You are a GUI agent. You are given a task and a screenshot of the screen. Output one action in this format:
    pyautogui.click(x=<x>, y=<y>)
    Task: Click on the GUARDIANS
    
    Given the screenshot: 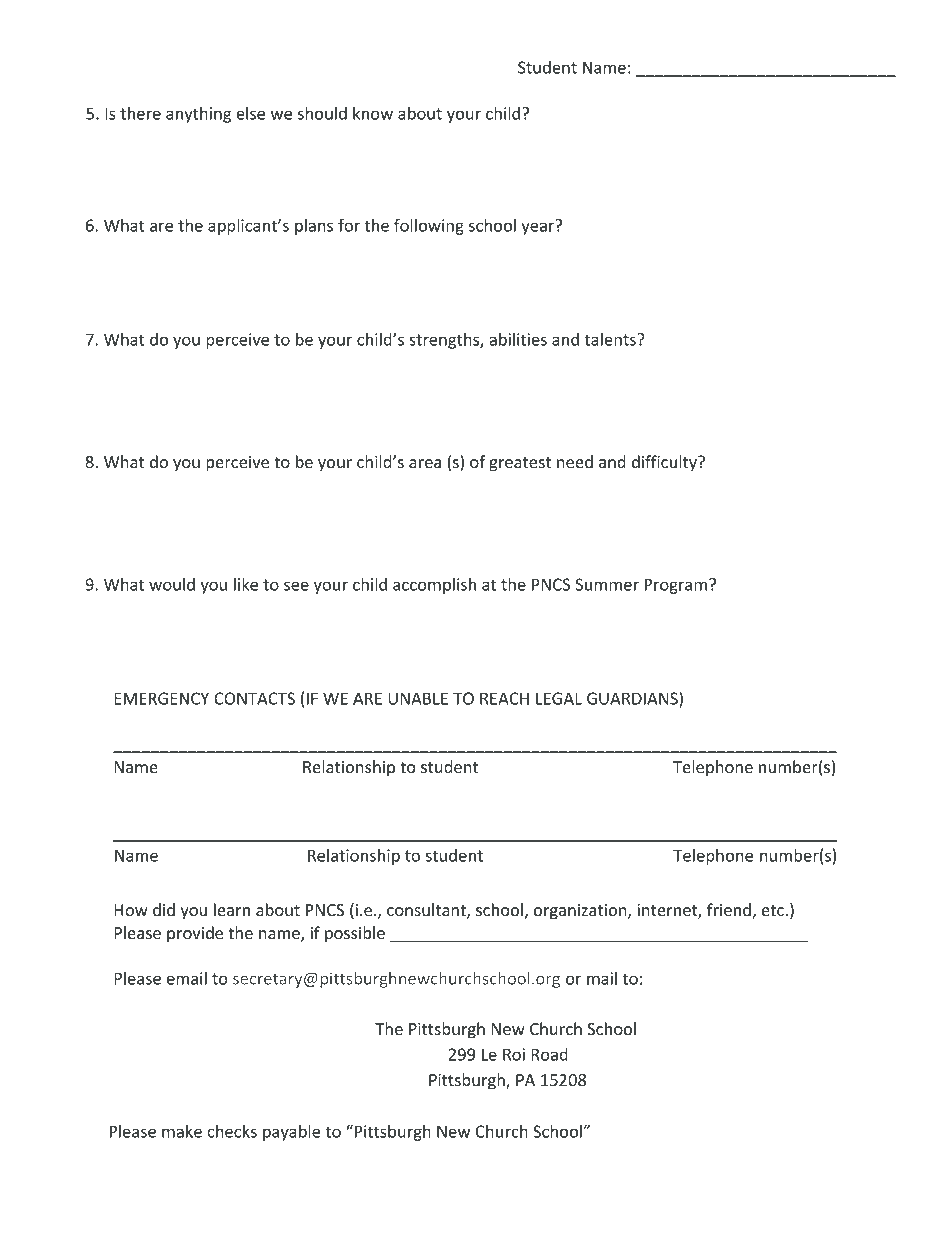 What is the action you would take?
    pyautogui.click(x=633, y=698)
